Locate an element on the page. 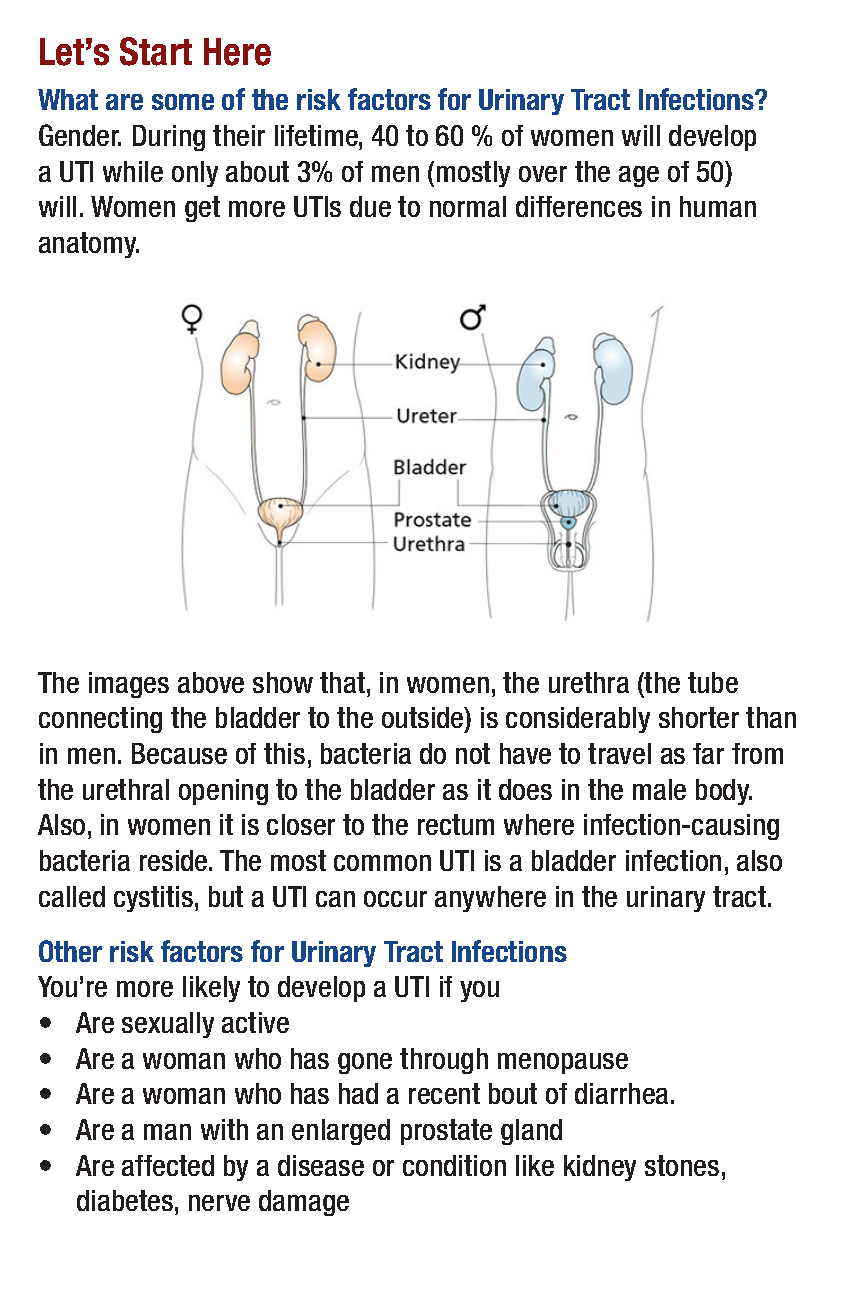 The height and width of the document is (1300, 841). male is located at coordinates (659, 789).
